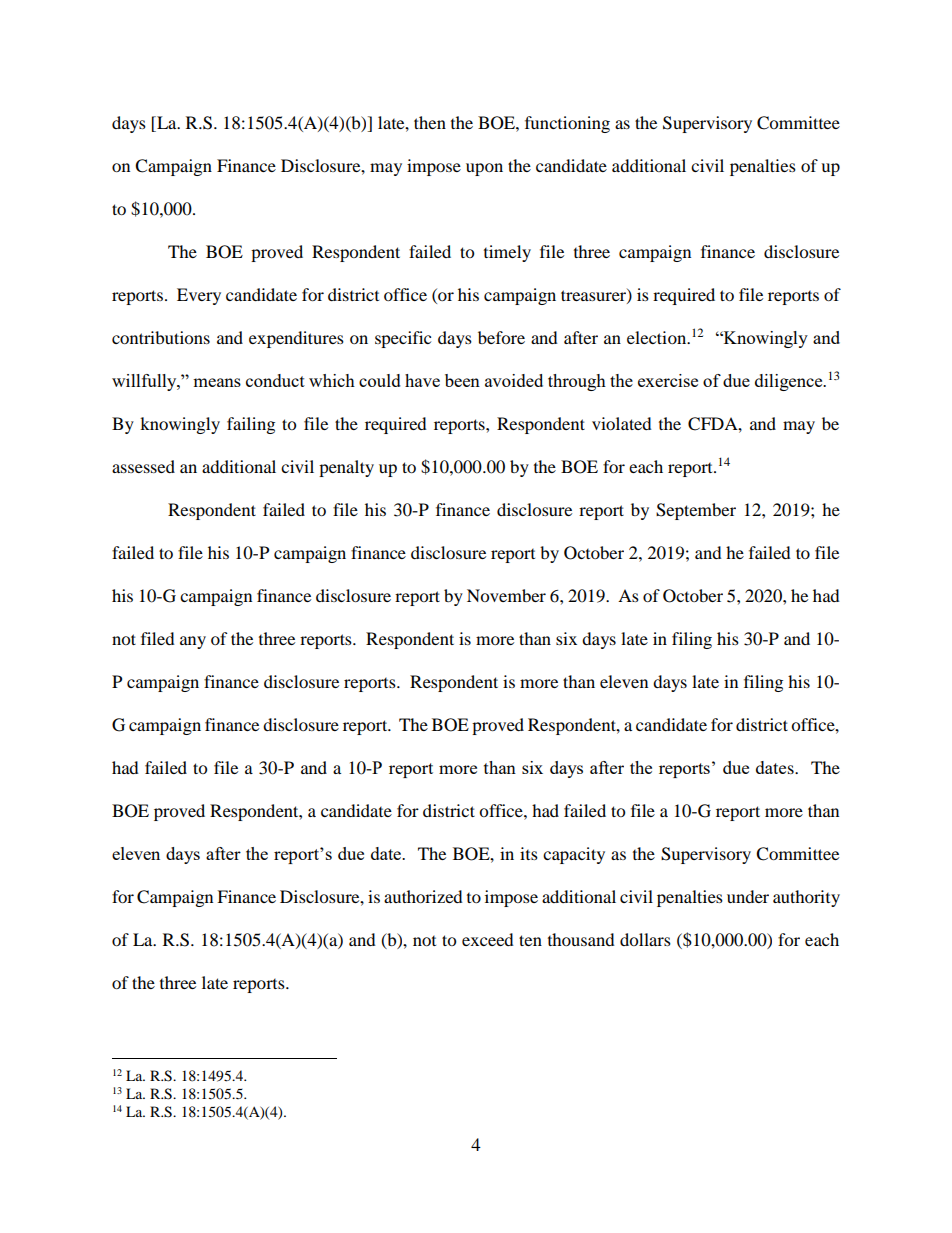 The height and width of the screenshot is (1233, 952). What do you see at coordinates (696, 511) in the screenshot?
I see `September` at bounding box center [696, 511].
